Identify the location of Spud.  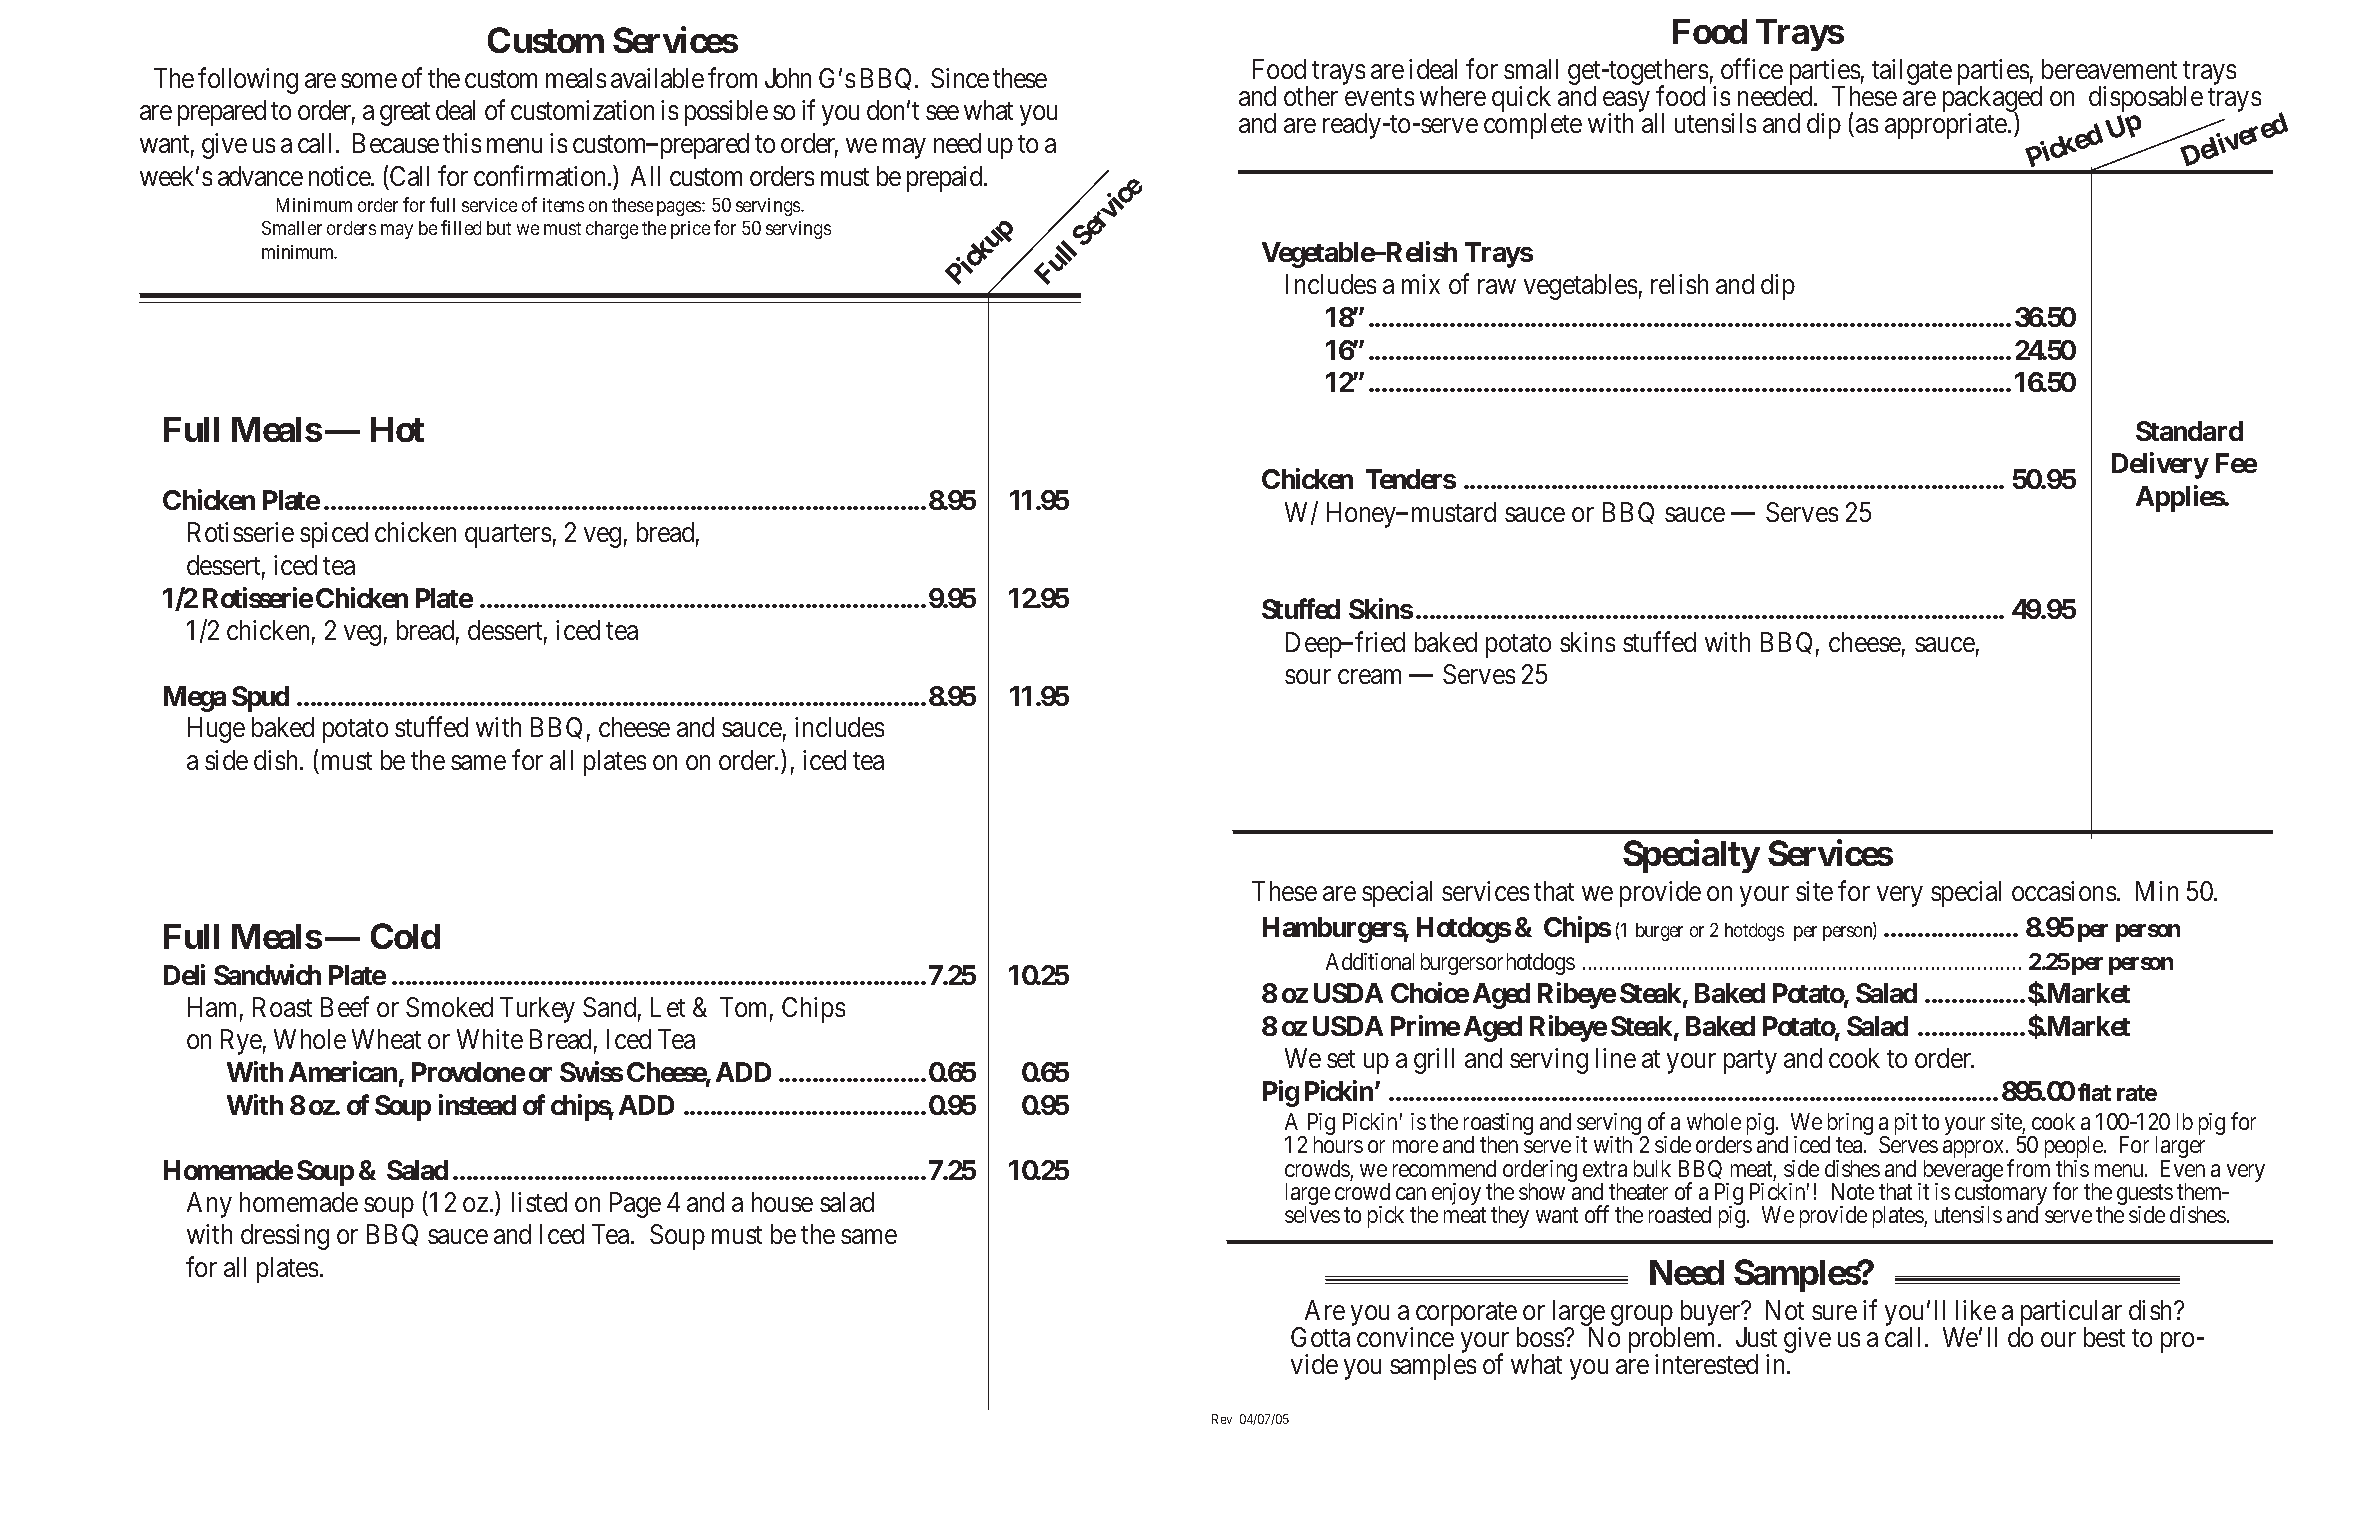
(260, 699).
